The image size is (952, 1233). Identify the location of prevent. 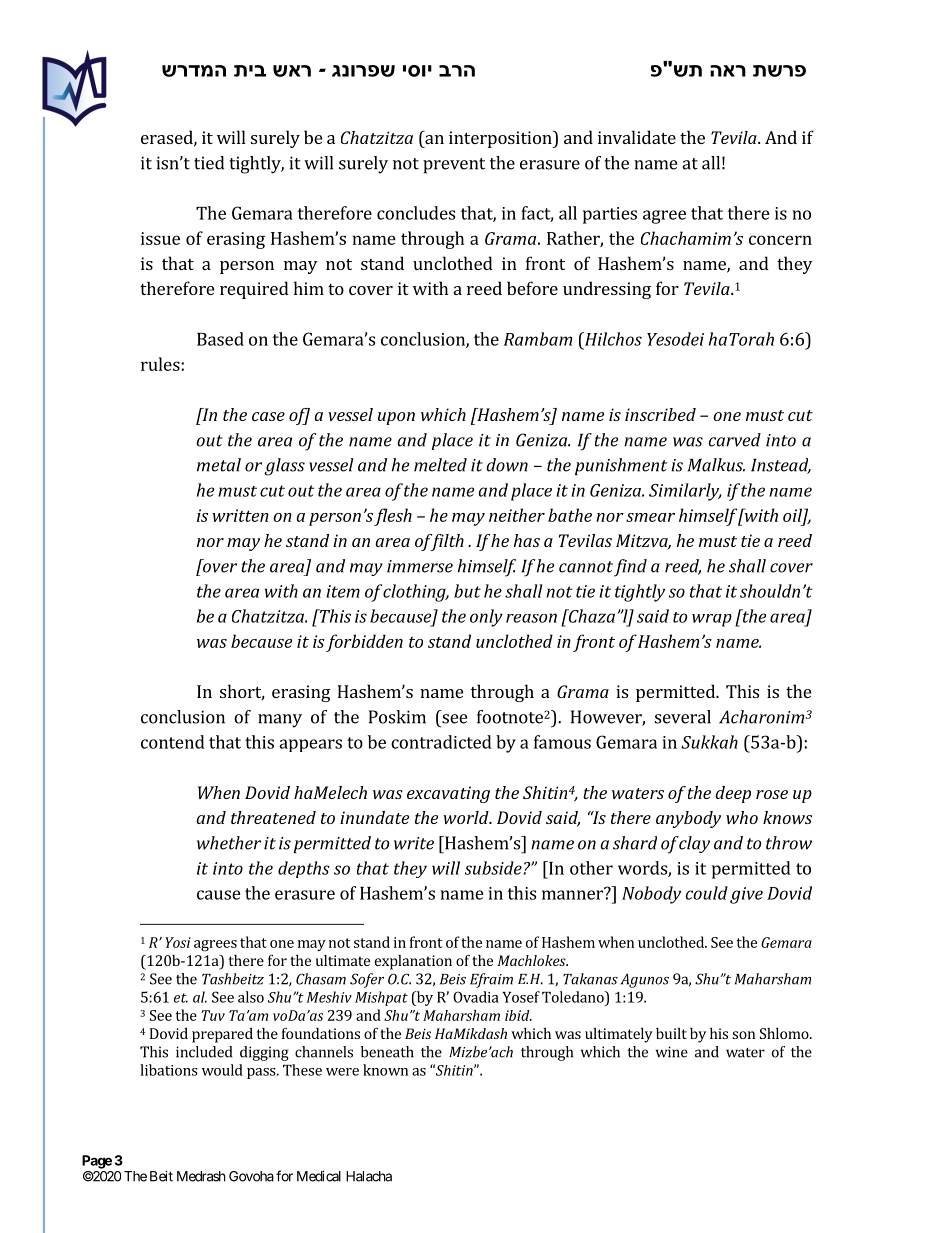
(454, 166).
